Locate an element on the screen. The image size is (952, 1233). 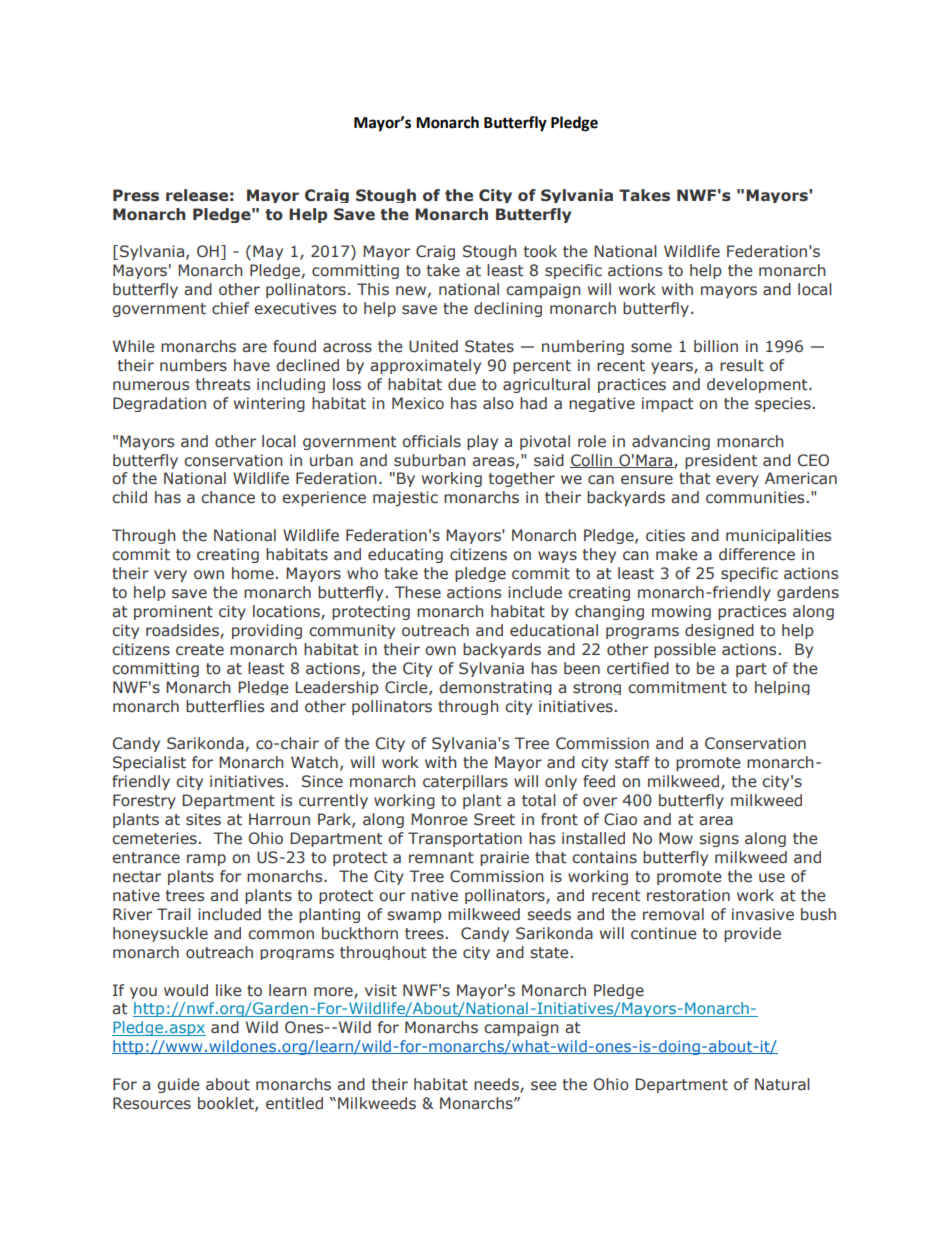
needs is located at coordinates (497, 1085).
